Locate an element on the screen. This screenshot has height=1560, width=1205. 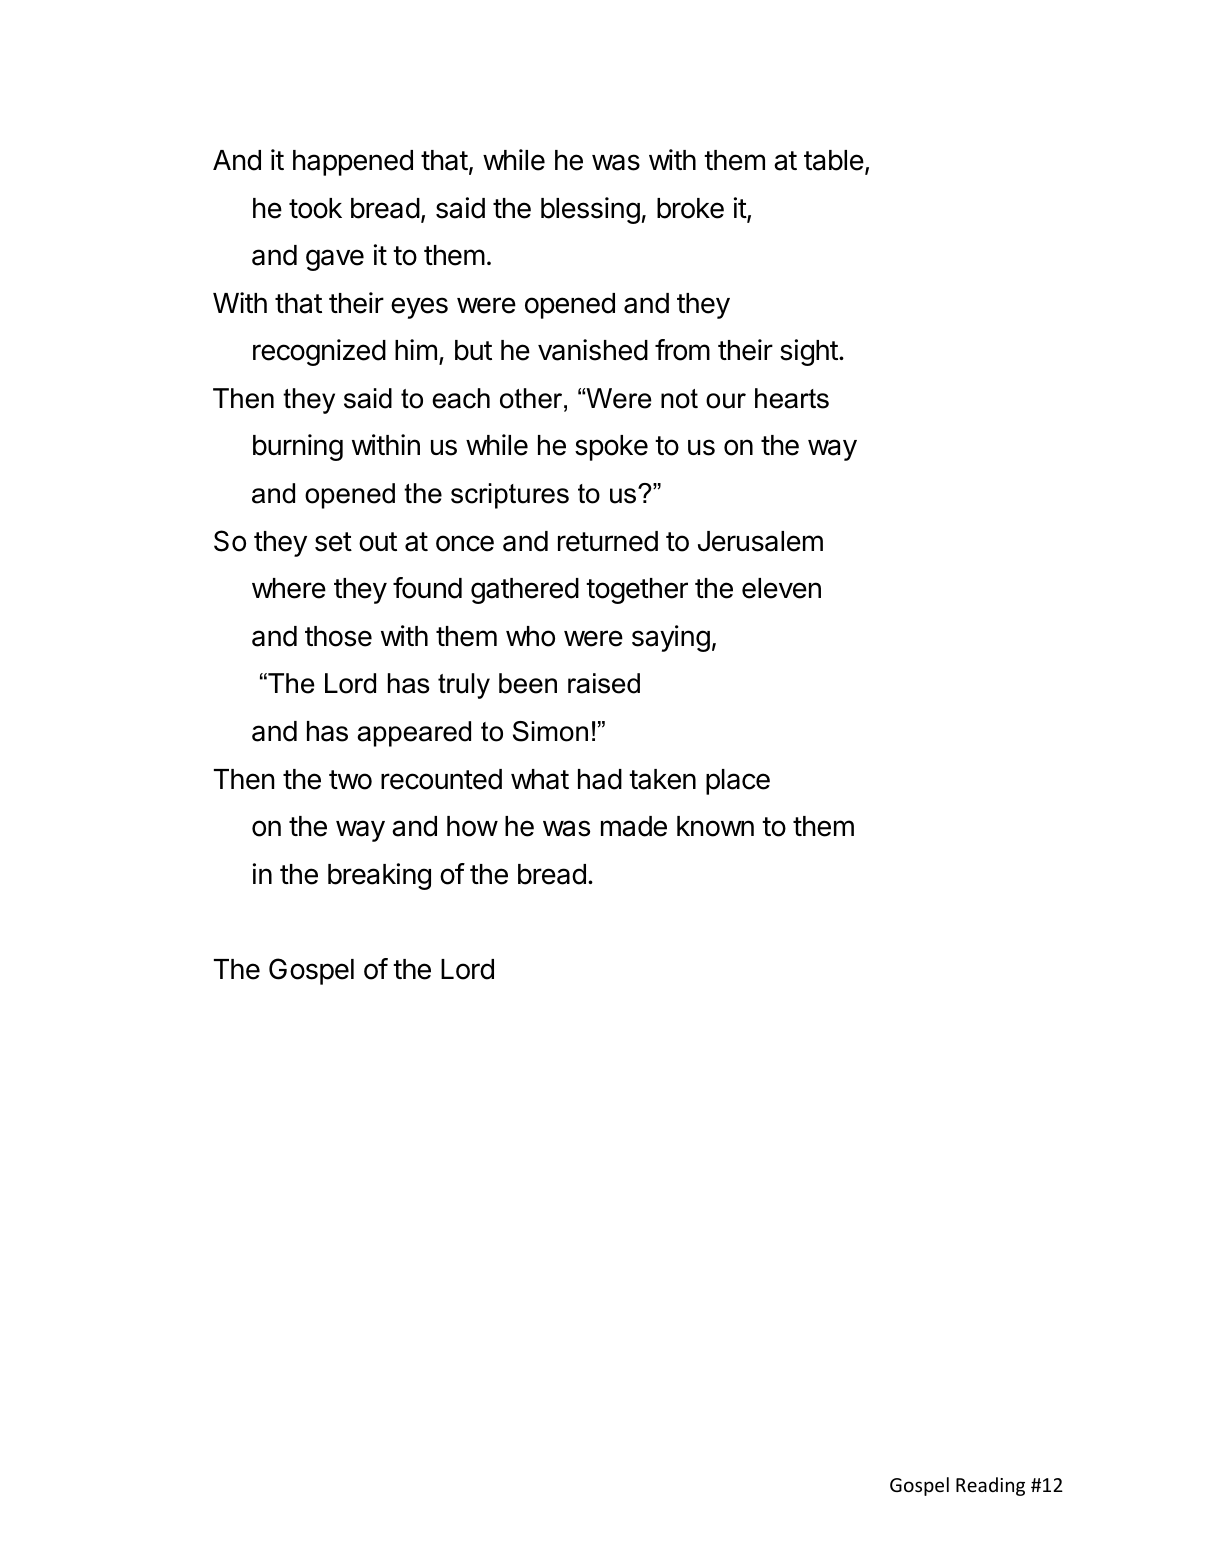
breaking is located at coordinates (379, 876).
